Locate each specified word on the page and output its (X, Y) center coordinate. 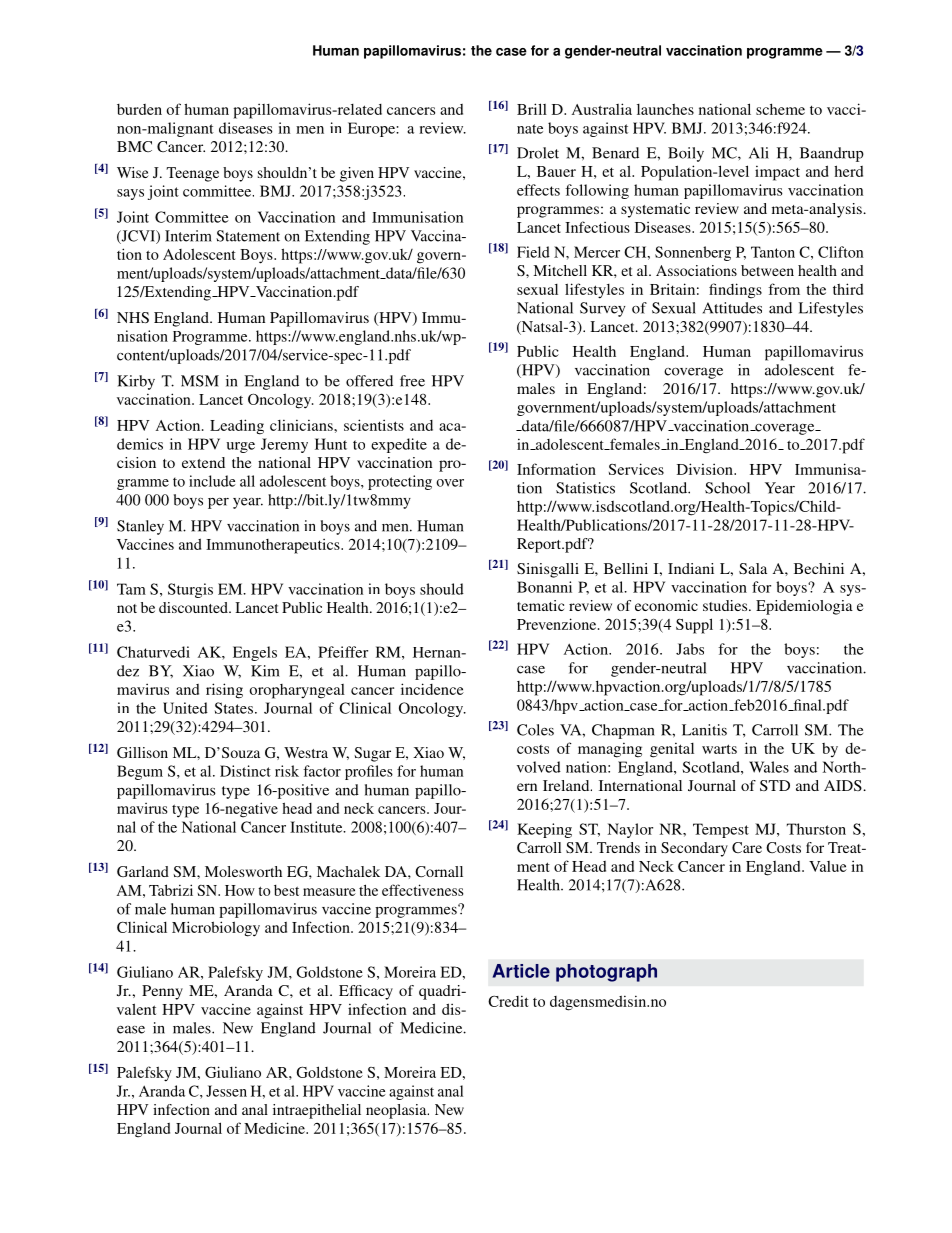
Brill (532, 109)
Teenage (192, 174)
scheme (780, 109)
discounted (194, 607)
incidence (432, 689)
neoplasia (397, 1111)
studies (726, 605)
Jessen (226, 1091)
